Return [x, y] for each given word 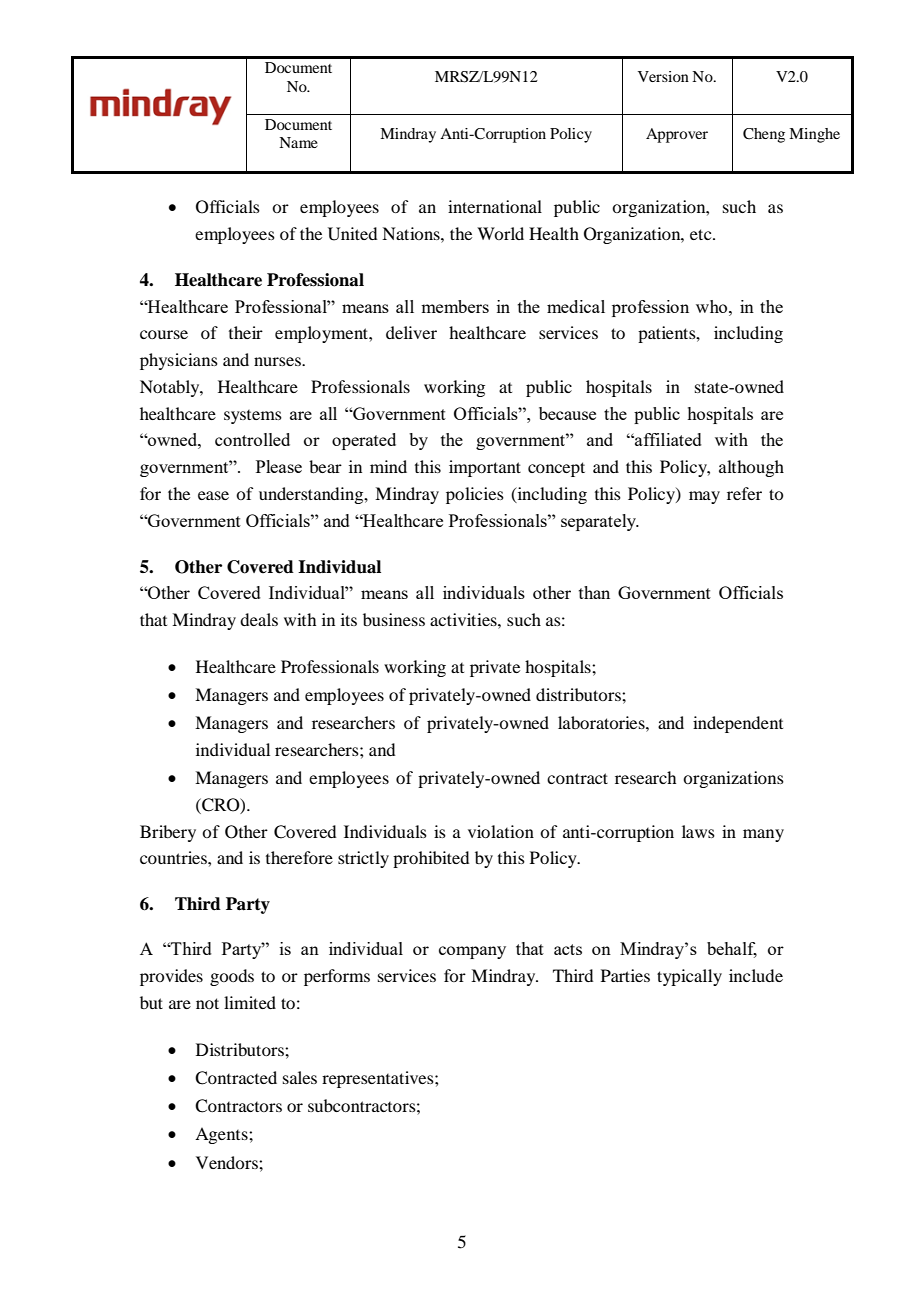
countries [174, 857]
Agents [222, 1135]
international [495, 206]
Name [298, 142]
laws [698, 831]
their [246, 332]
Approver [677, 135]
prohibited [431, 859]
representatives [379, 1079]
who [713, 306]
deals [259, 619]
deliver [411, 332]
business [394, 619]
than [594, 592]
